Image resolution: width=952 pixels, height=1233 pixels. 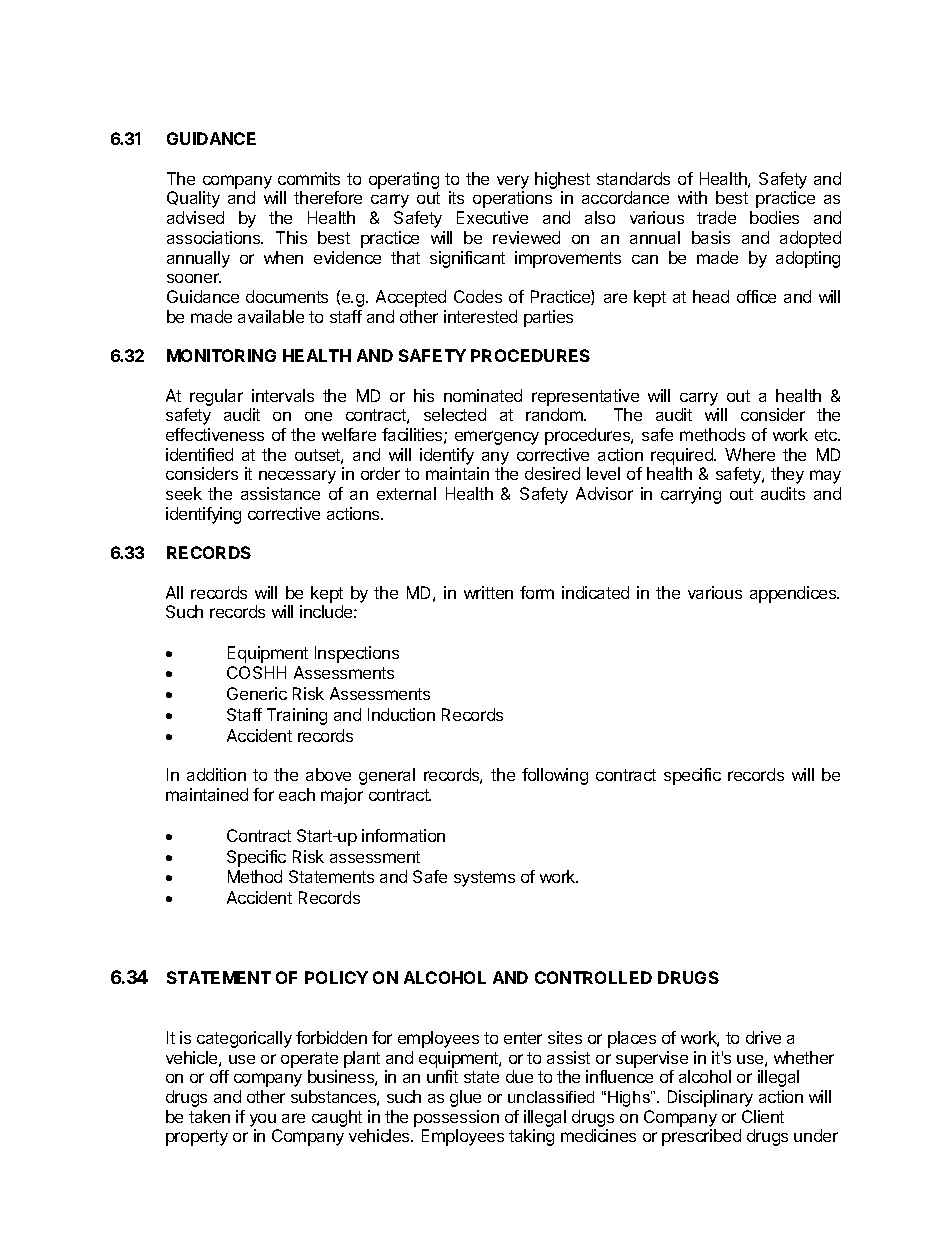 I want to click on desired, so click(x=552, y=473).
